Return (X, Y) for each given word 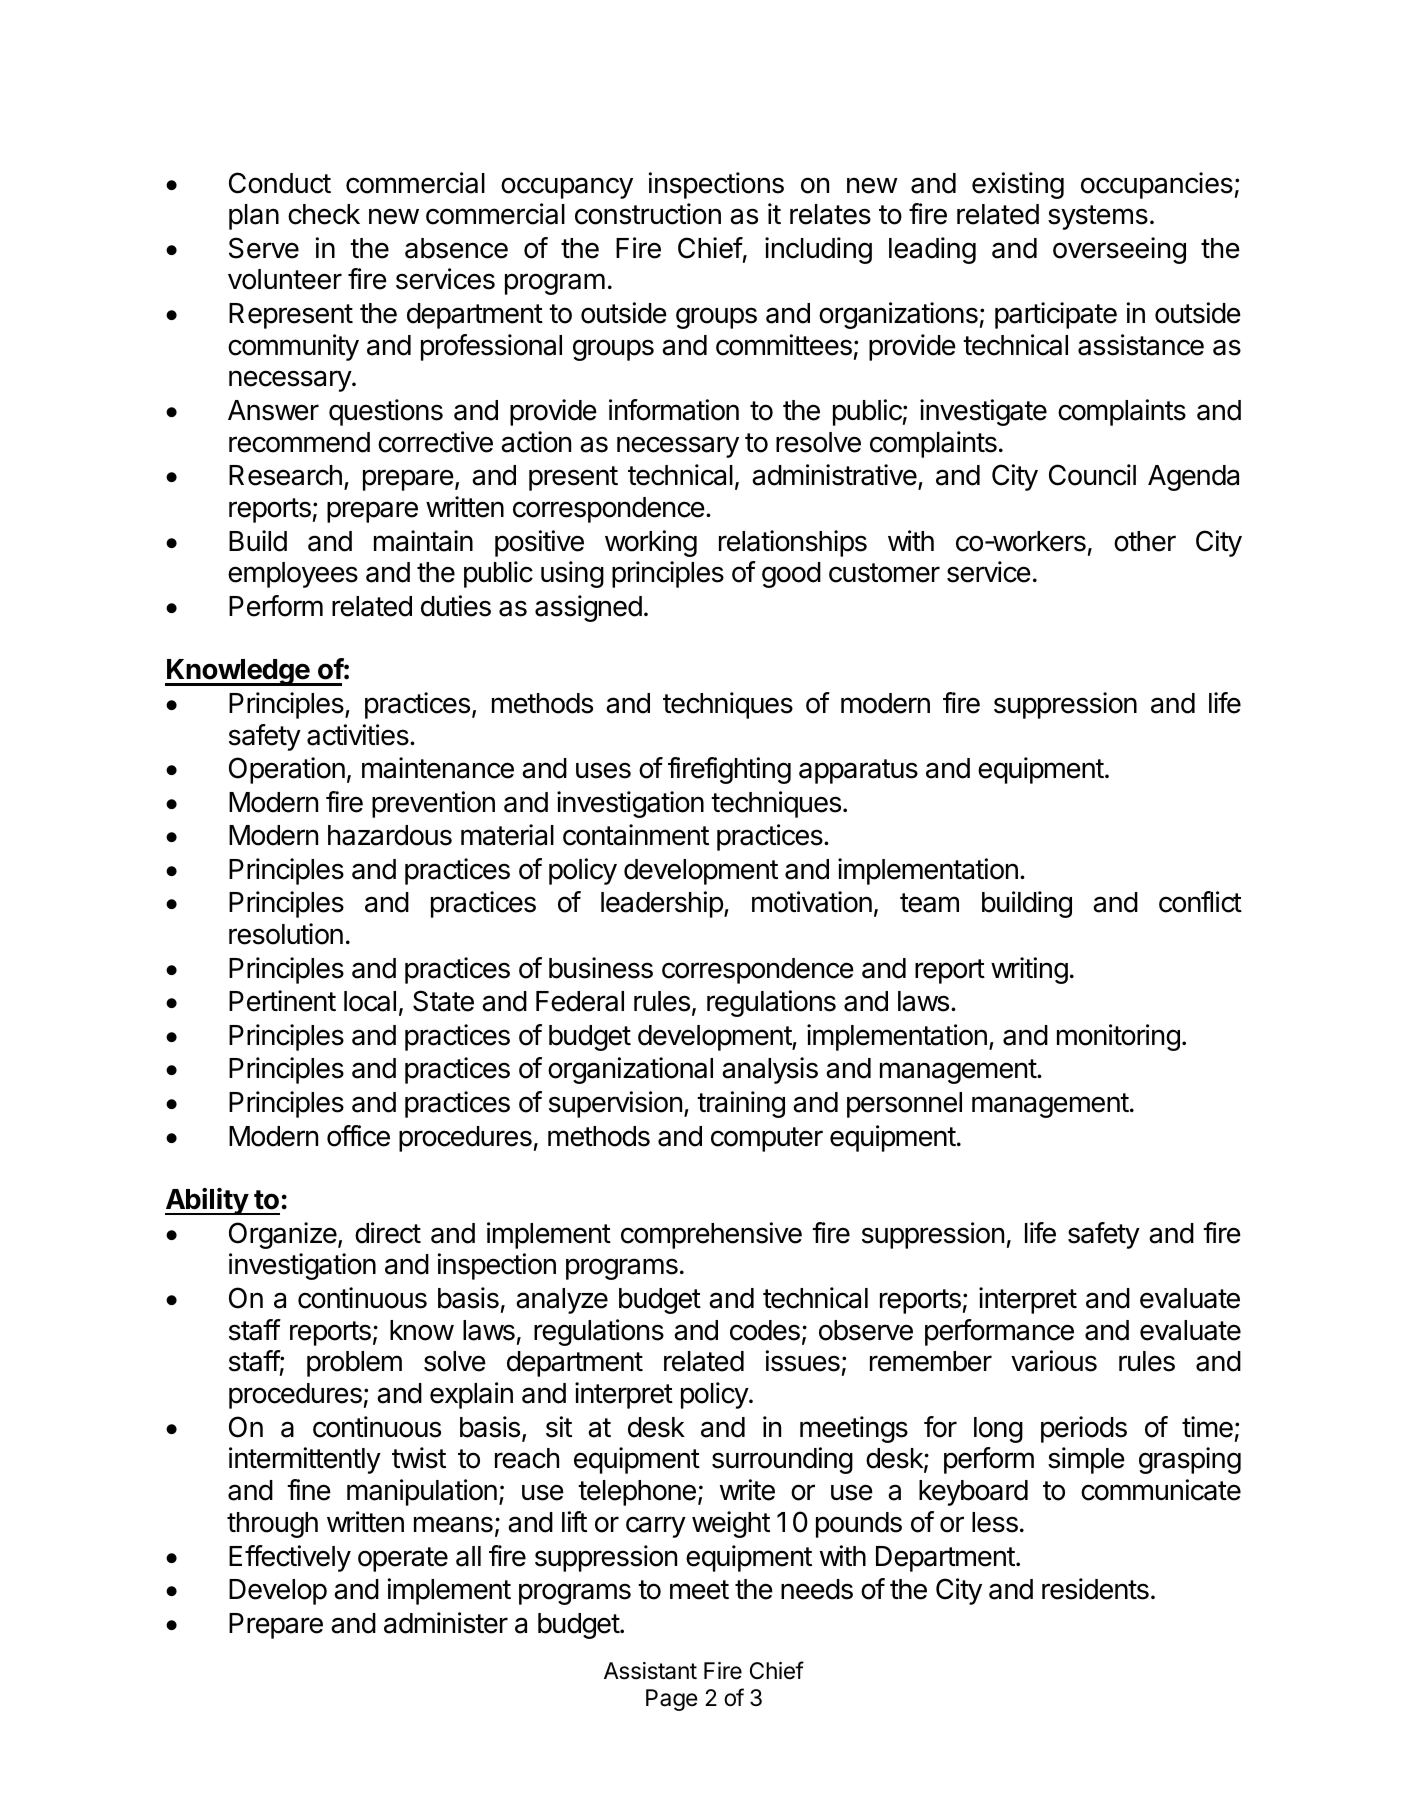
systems (1098, 217)
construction (648, 214)
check (324, 214)
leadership (663, 904)
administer (446, 1623)
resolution (286, 934)
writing (1029, 970)
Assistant (650, 1671)
